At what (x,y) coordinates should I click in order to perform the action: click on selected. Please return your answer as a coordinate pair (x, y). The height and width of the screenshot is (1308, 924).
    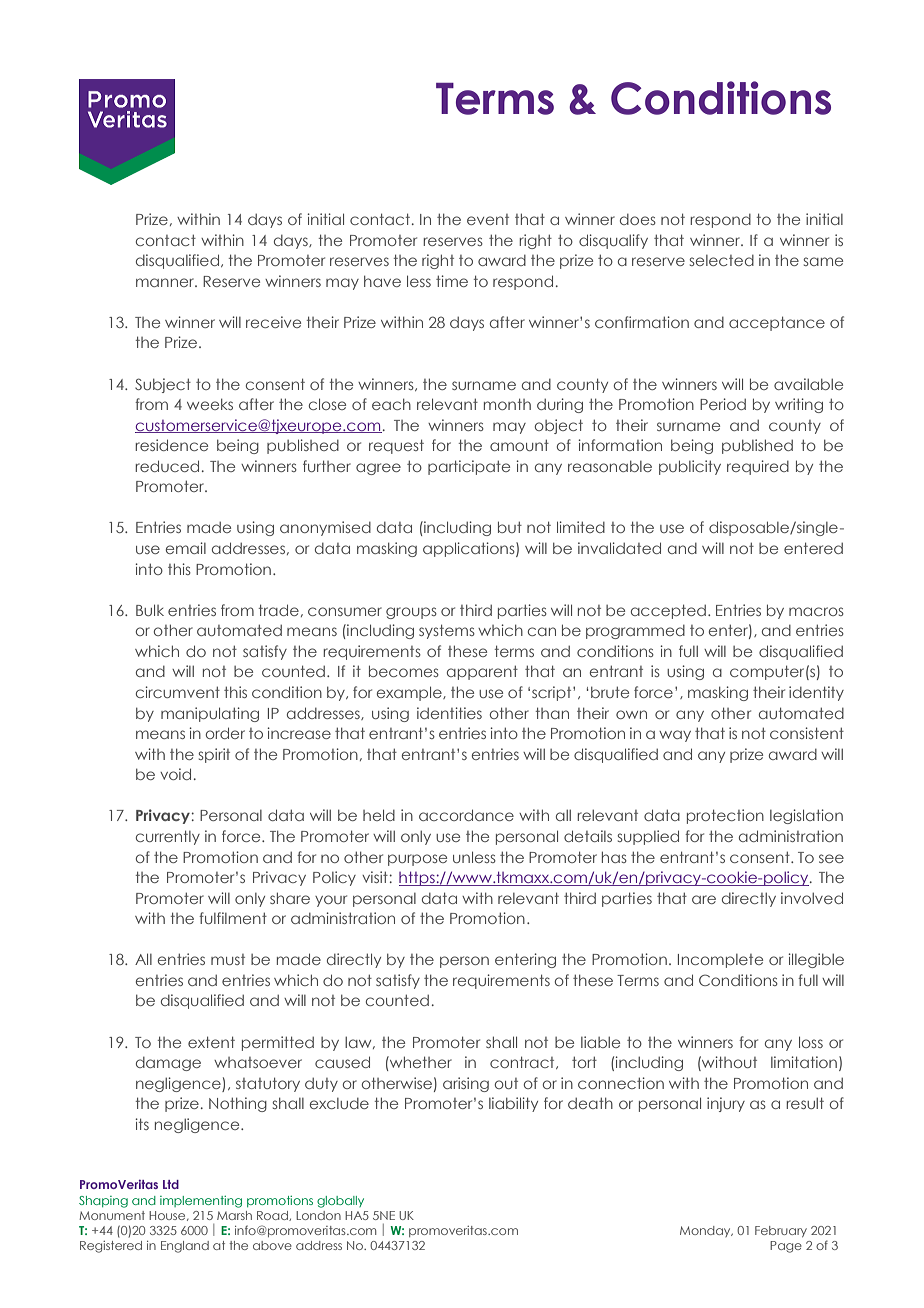
    Looking at the image, I should click on (722, 260).
